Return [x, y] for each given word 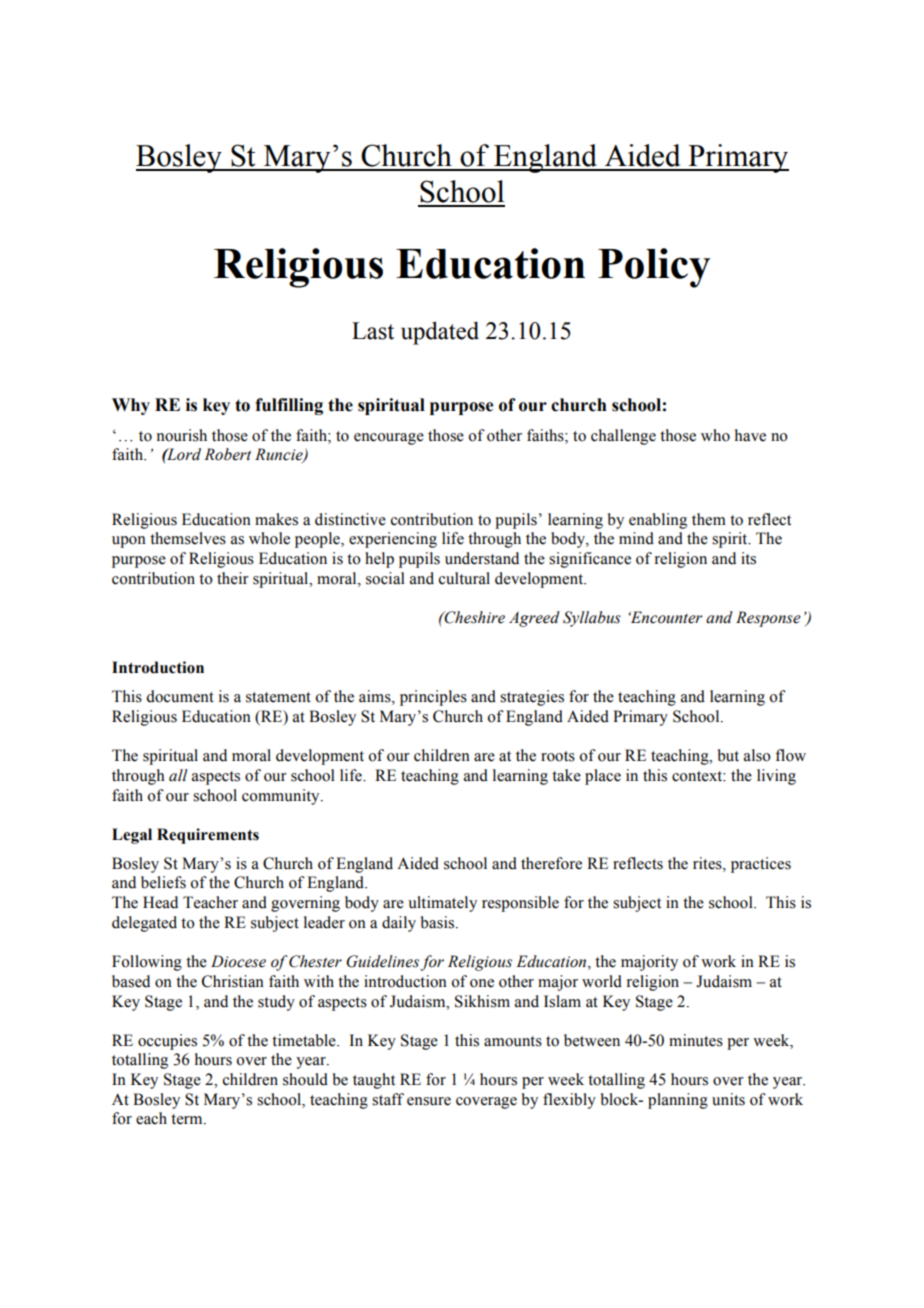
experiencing [393, 540]
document [180, 696]
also [757, 755]
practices [761, 865]
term [188, 1119]
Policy [654, 268]
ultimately [442, 904]
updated [440, 333]
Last [373, 331]
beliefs [163, 882]
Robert [227, 454]
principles [433, 698]
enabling [658, 521]
